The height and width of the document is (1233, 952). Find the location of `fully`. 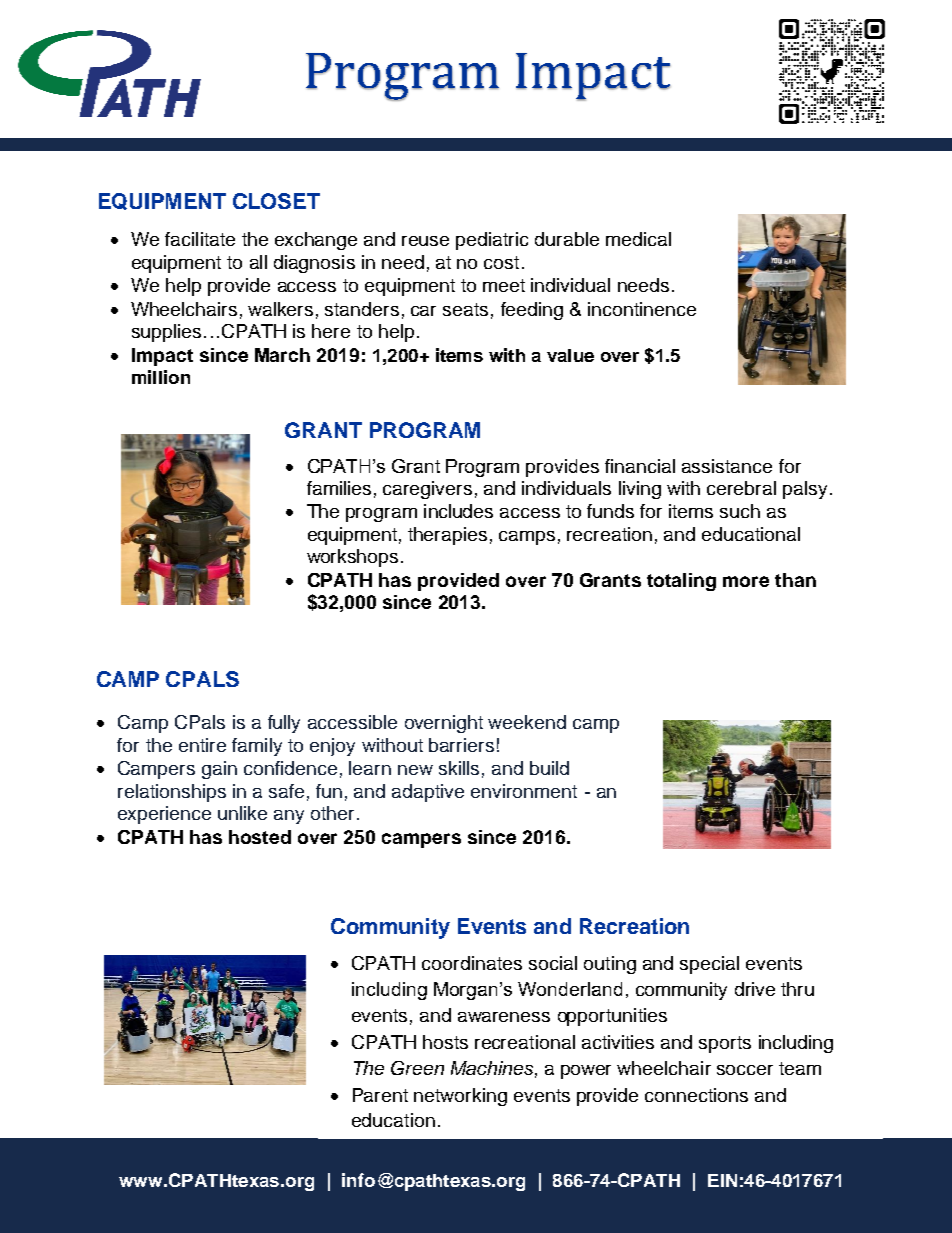

fully is located at coordinates (284, 724).
